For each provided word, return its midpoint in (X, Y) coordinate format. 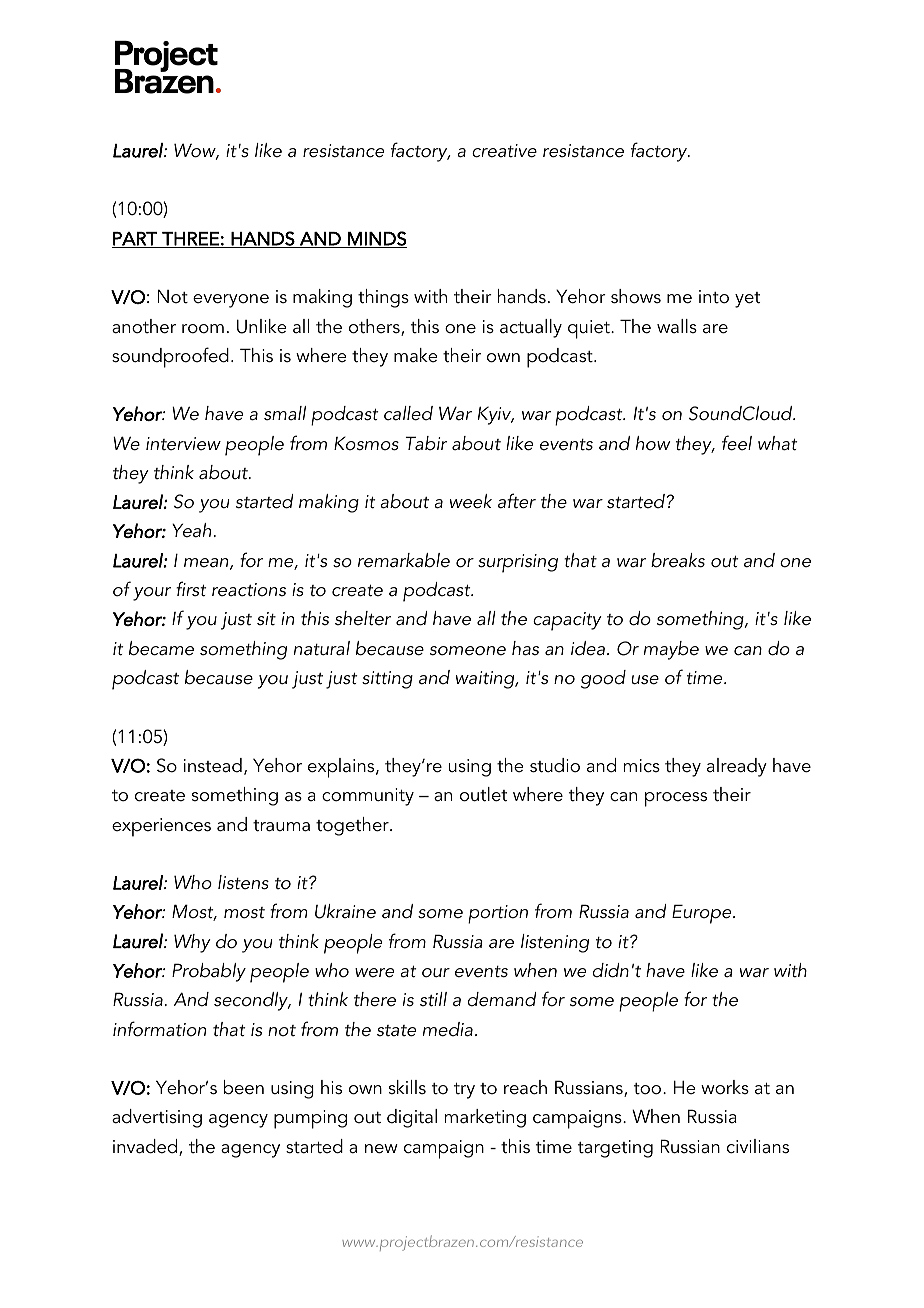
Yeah (193, 530)
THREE (190, 240)
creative (504, 151)
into (714, 297)
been (244, 1087)
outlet (483, 794)
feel (737, 443)
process (676, 799)
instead (213, 765)
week (471, 501)
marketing (485, 1118)
